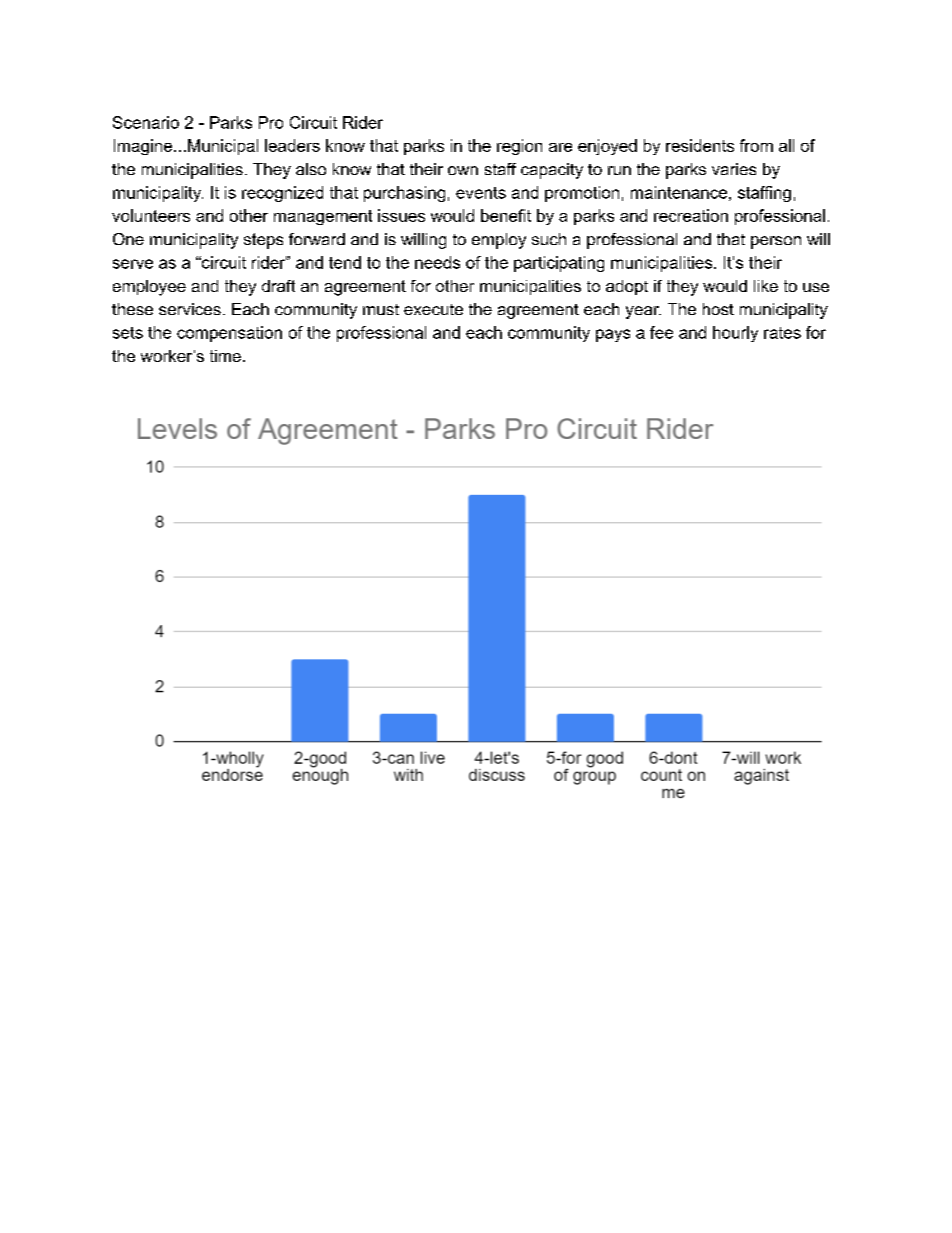 This page has height=1233, width=952. I want to click on region, so click(519, 147).
